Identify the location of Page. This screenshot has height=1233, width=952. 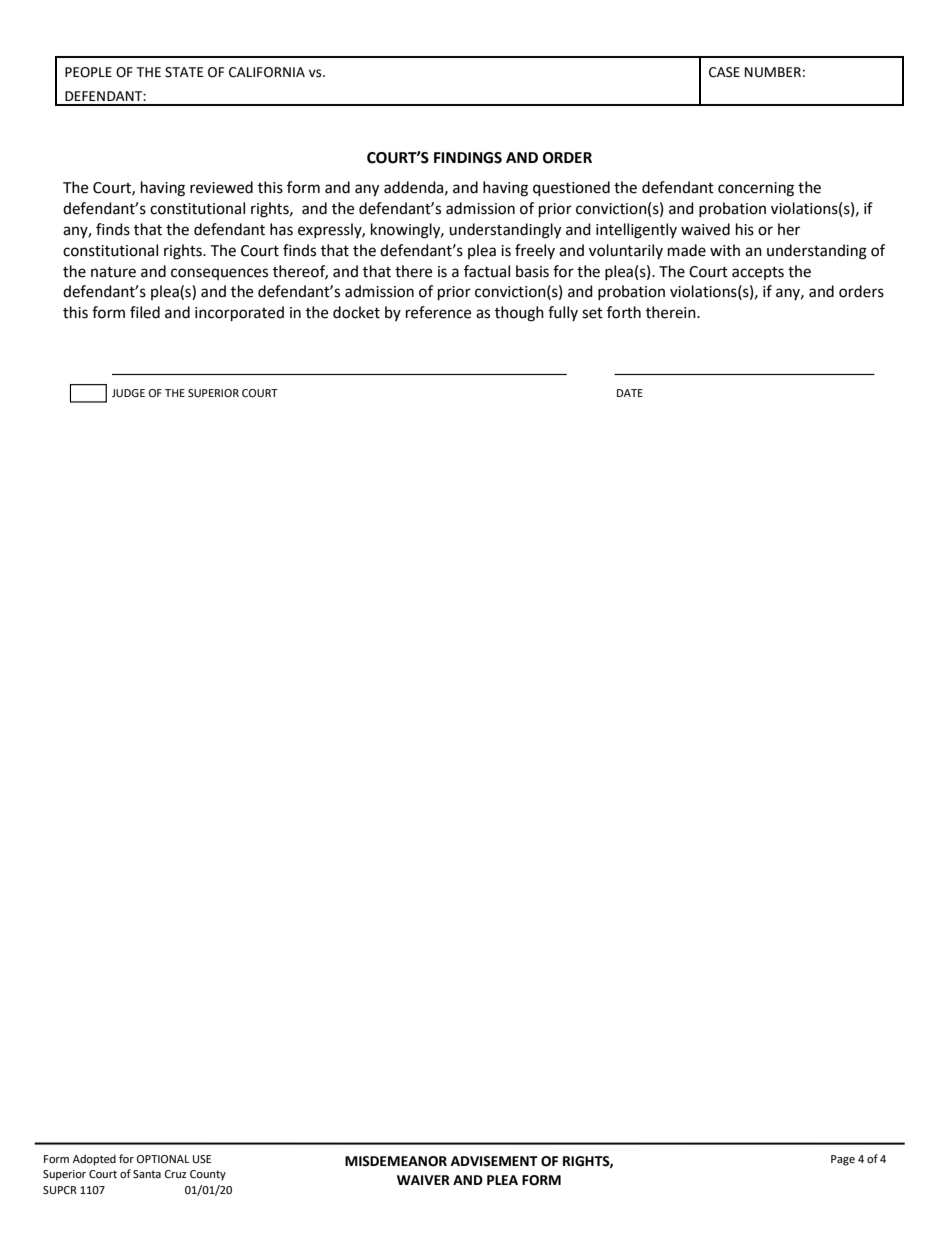
(843, 1160).
